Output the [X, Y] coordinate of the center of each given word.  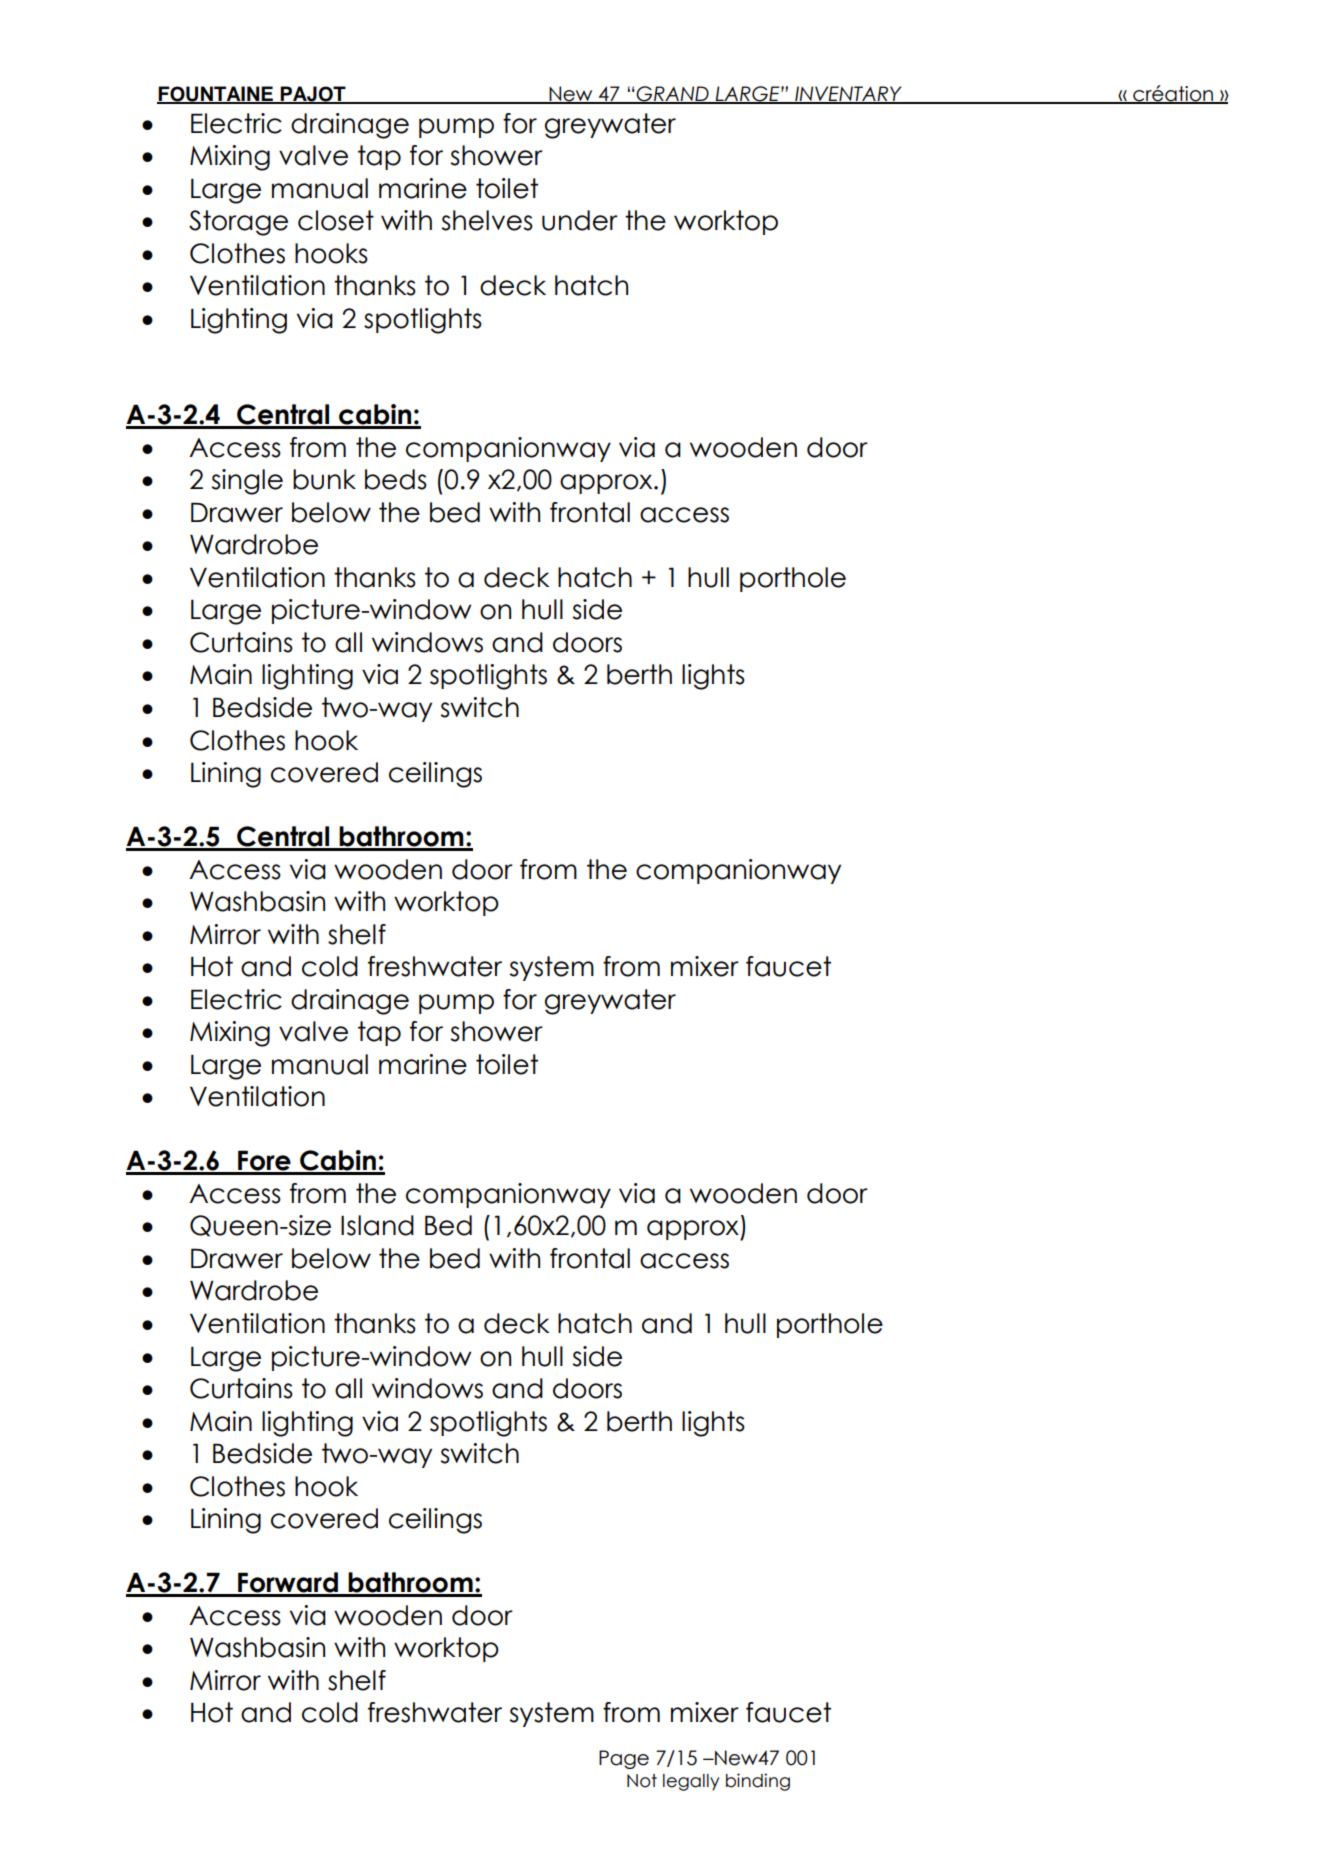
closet [336, 220]
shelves [487, 220]
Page [624, 1759]
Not [642, 1781]
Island [377, 1225]
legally [691, 1782]
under [580, 220]
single [247, 482]
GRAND [672, 94]
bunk [324, 479]
